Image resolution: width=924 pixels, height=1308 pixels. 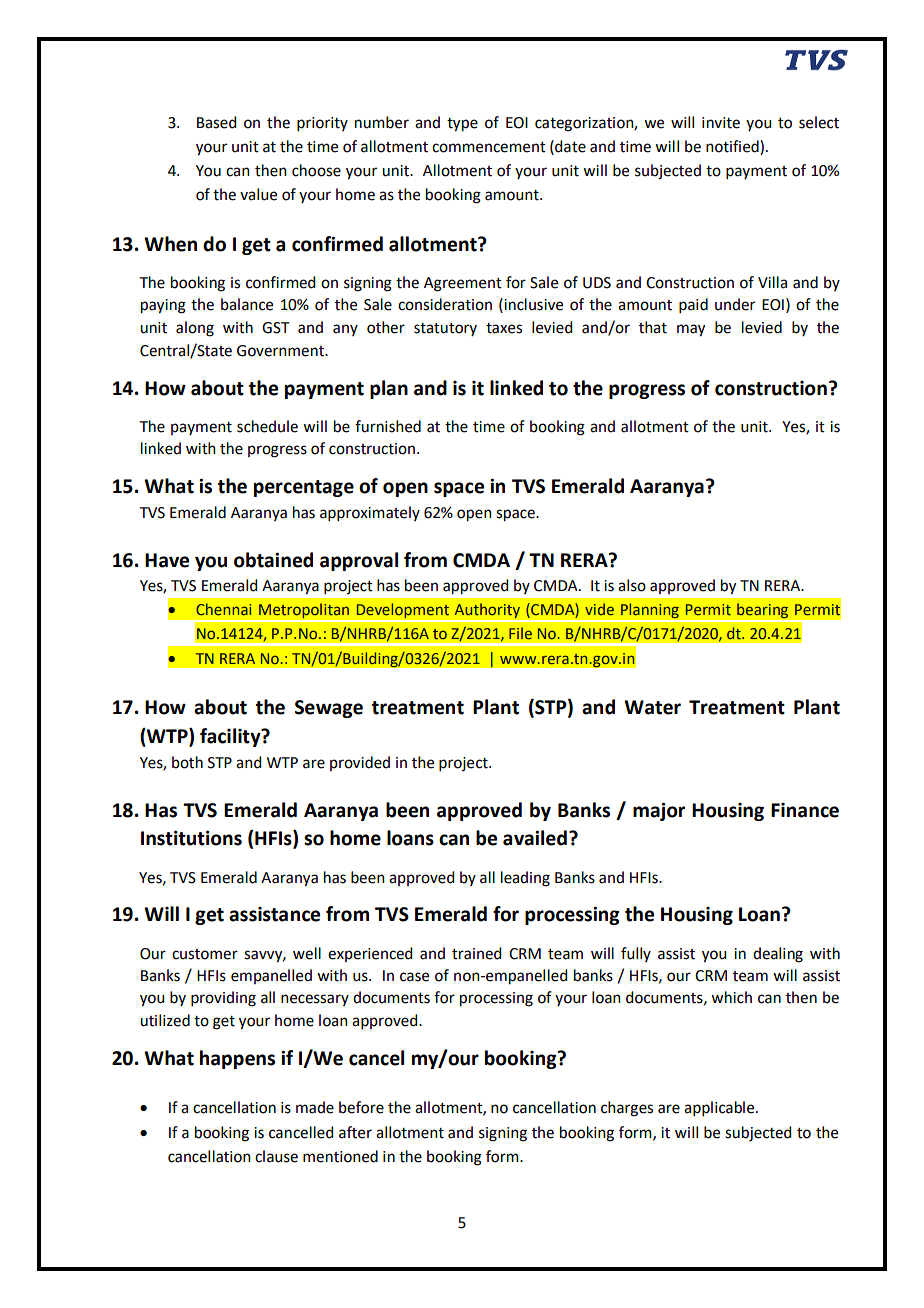 What do you see at coordinates (388, 426) in the page?
I see `furnished` at bounding box center [388, 426].
